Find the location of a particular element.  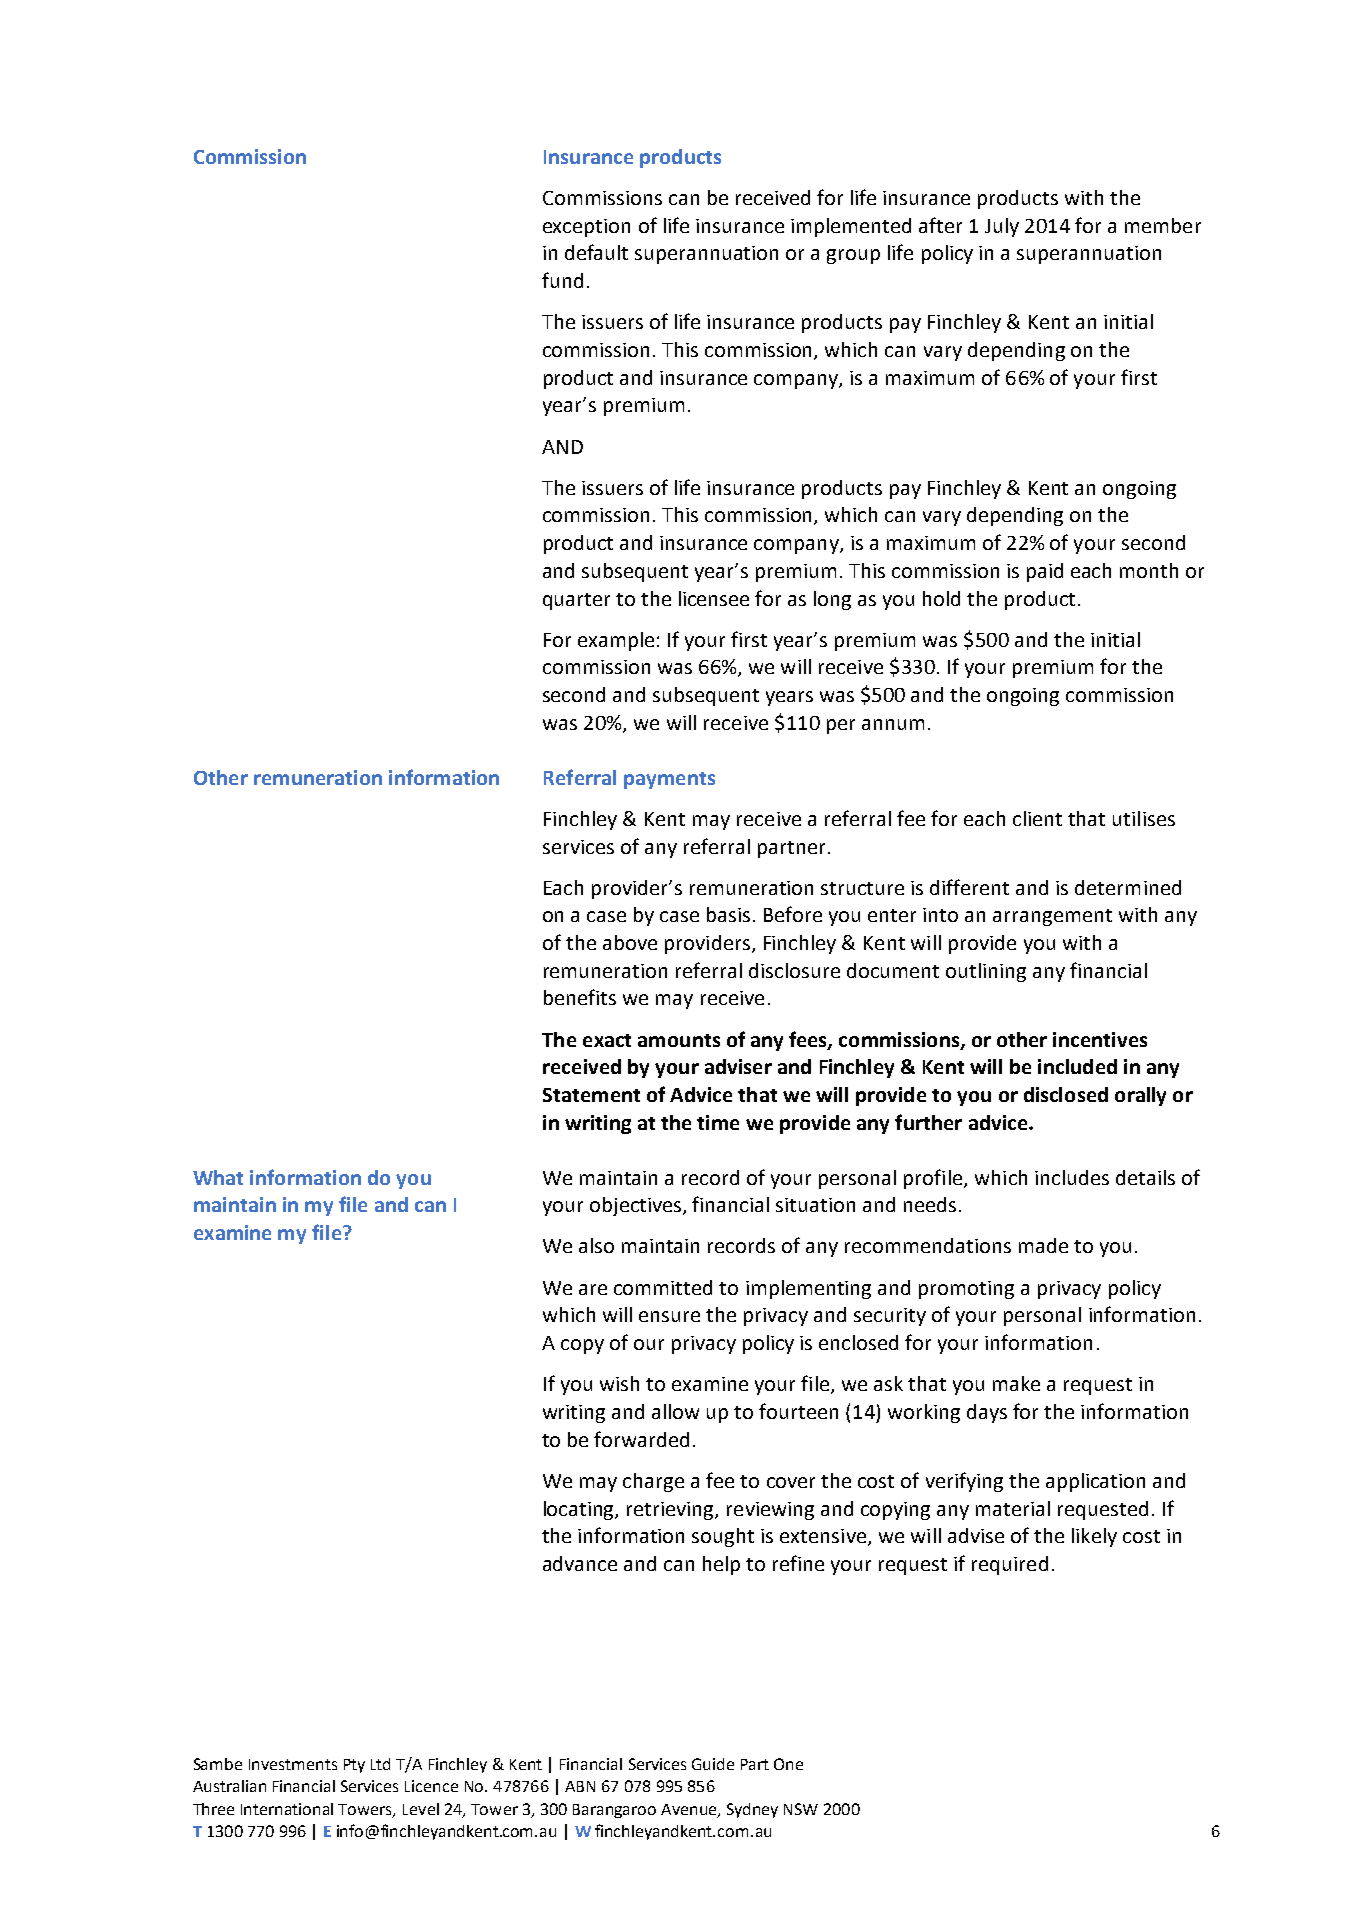

Pty is located at coordinates (354, 1766).
